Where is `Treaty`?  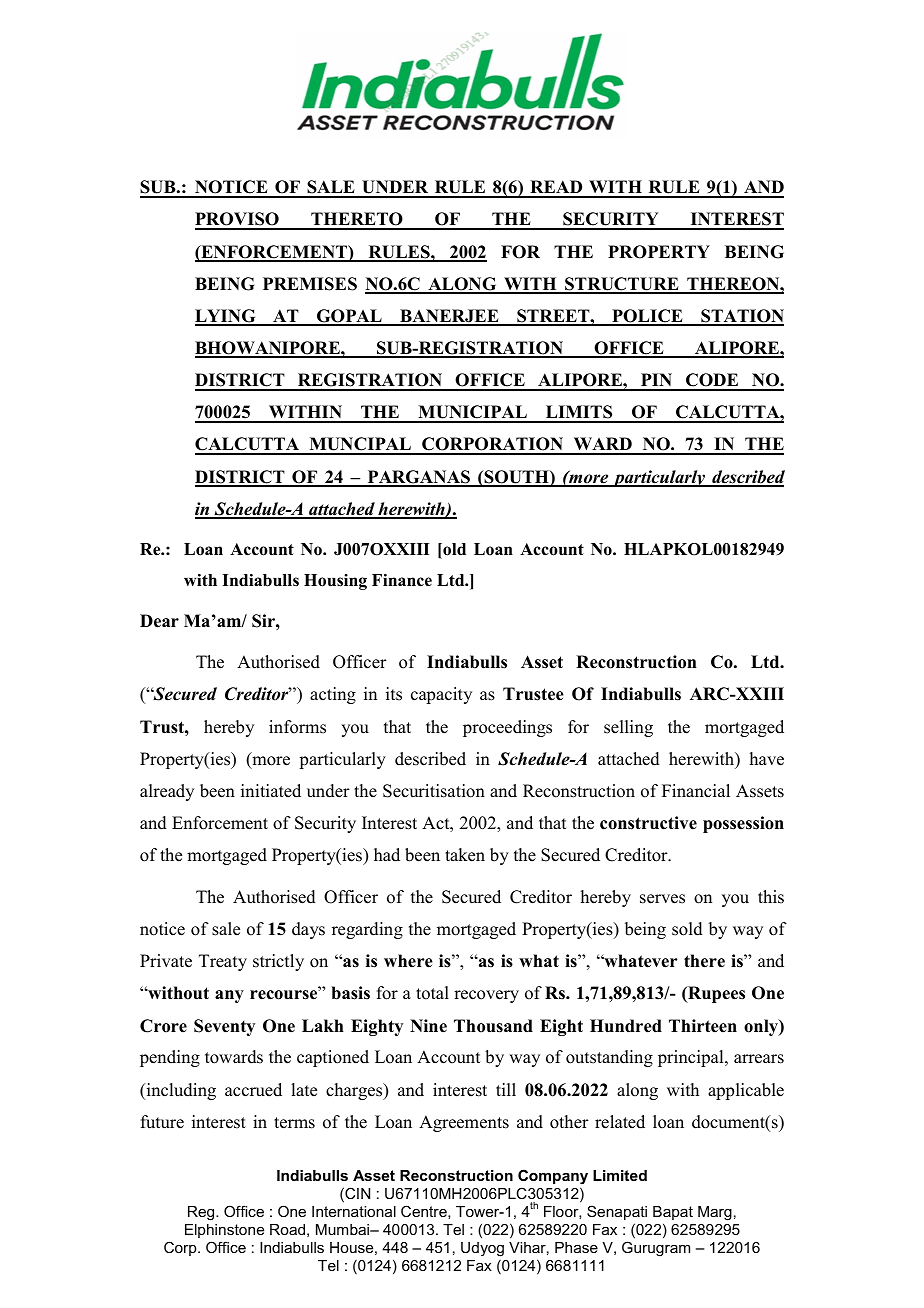 Treaty is located at coordinates (223, 962).
